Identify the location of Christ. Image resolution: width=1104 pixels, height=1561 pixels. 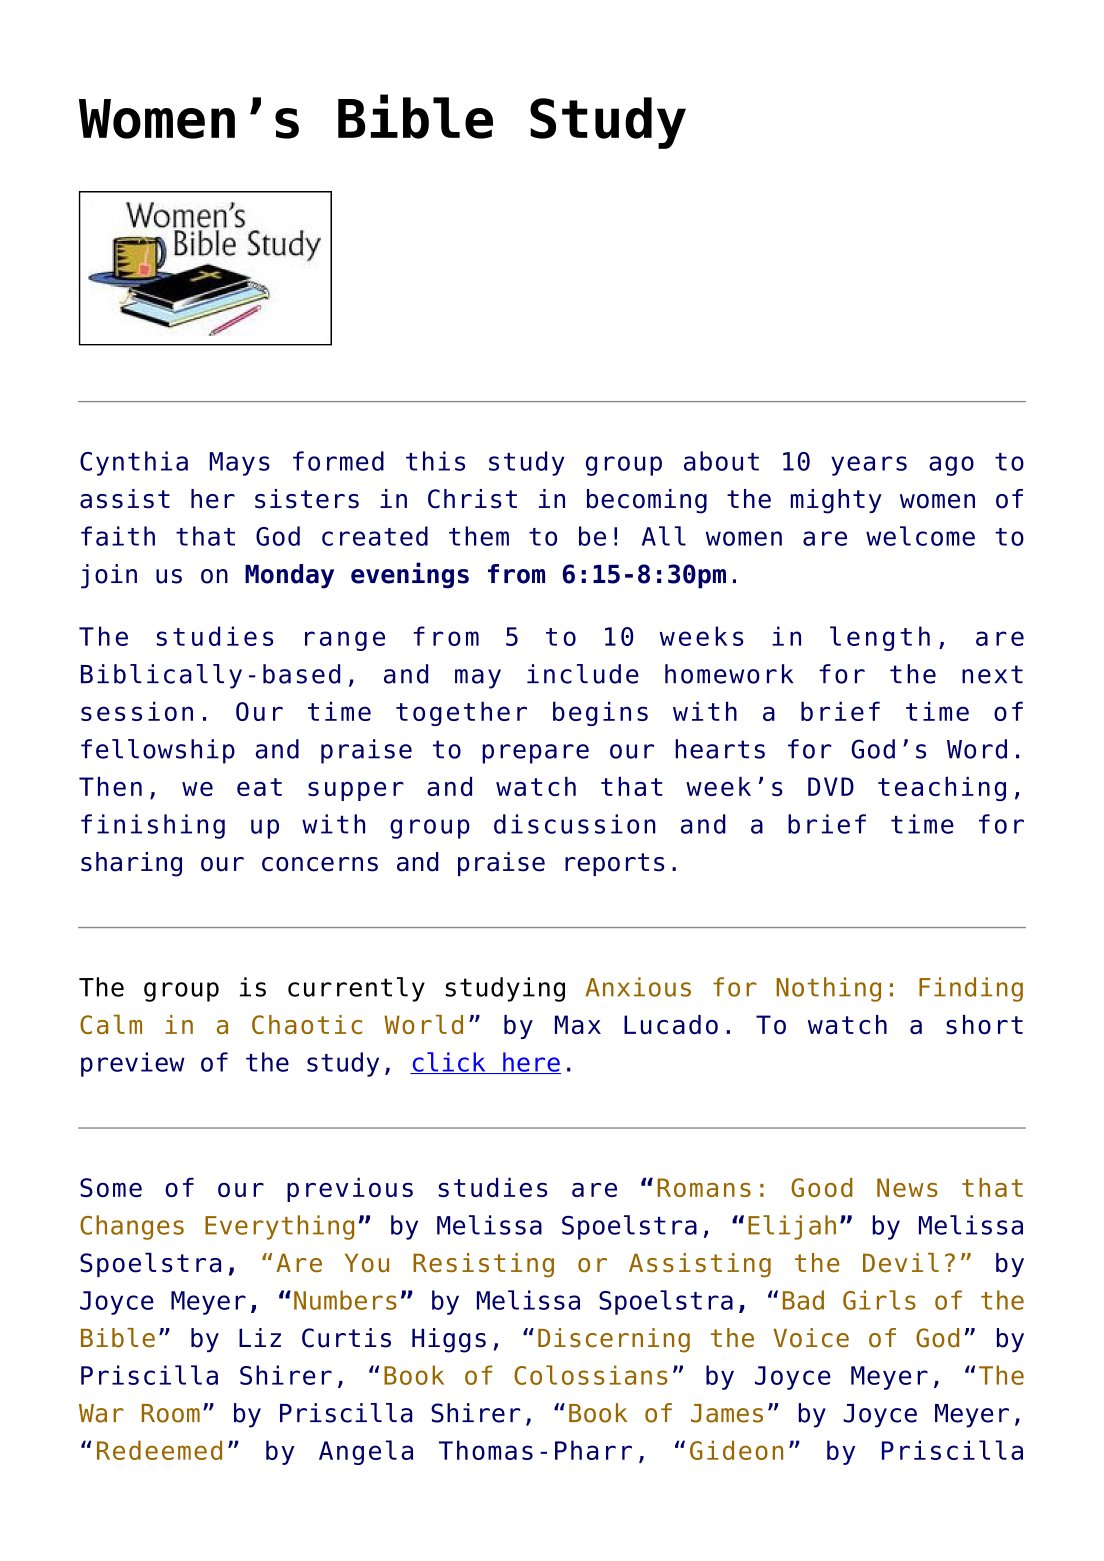
(472, 499).
